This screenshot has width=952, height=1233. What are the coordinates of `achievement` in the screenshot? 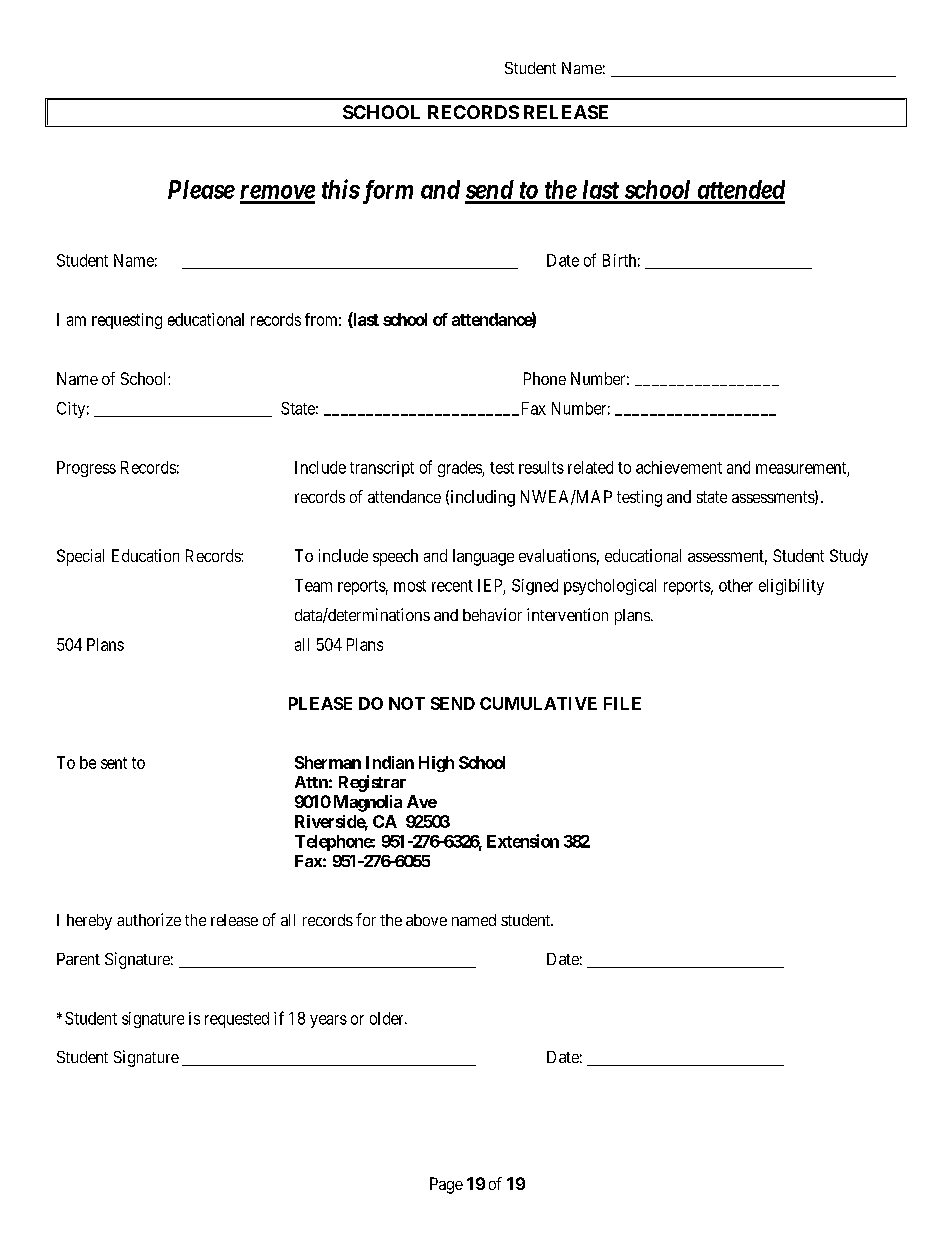 It's located at (679, 467).
